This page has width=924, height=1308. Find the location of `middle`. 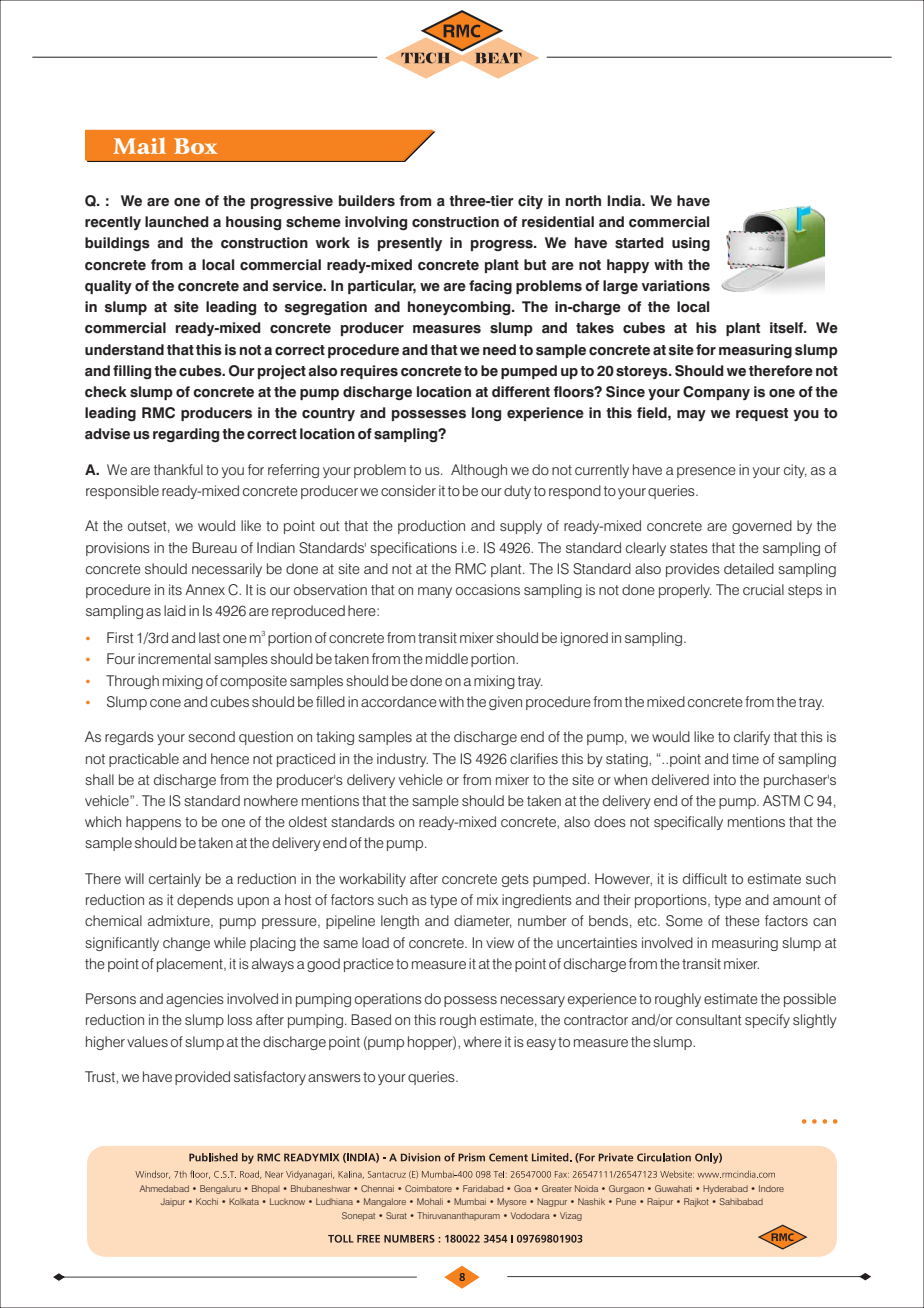

middle is located at coordinates (447, 658).
